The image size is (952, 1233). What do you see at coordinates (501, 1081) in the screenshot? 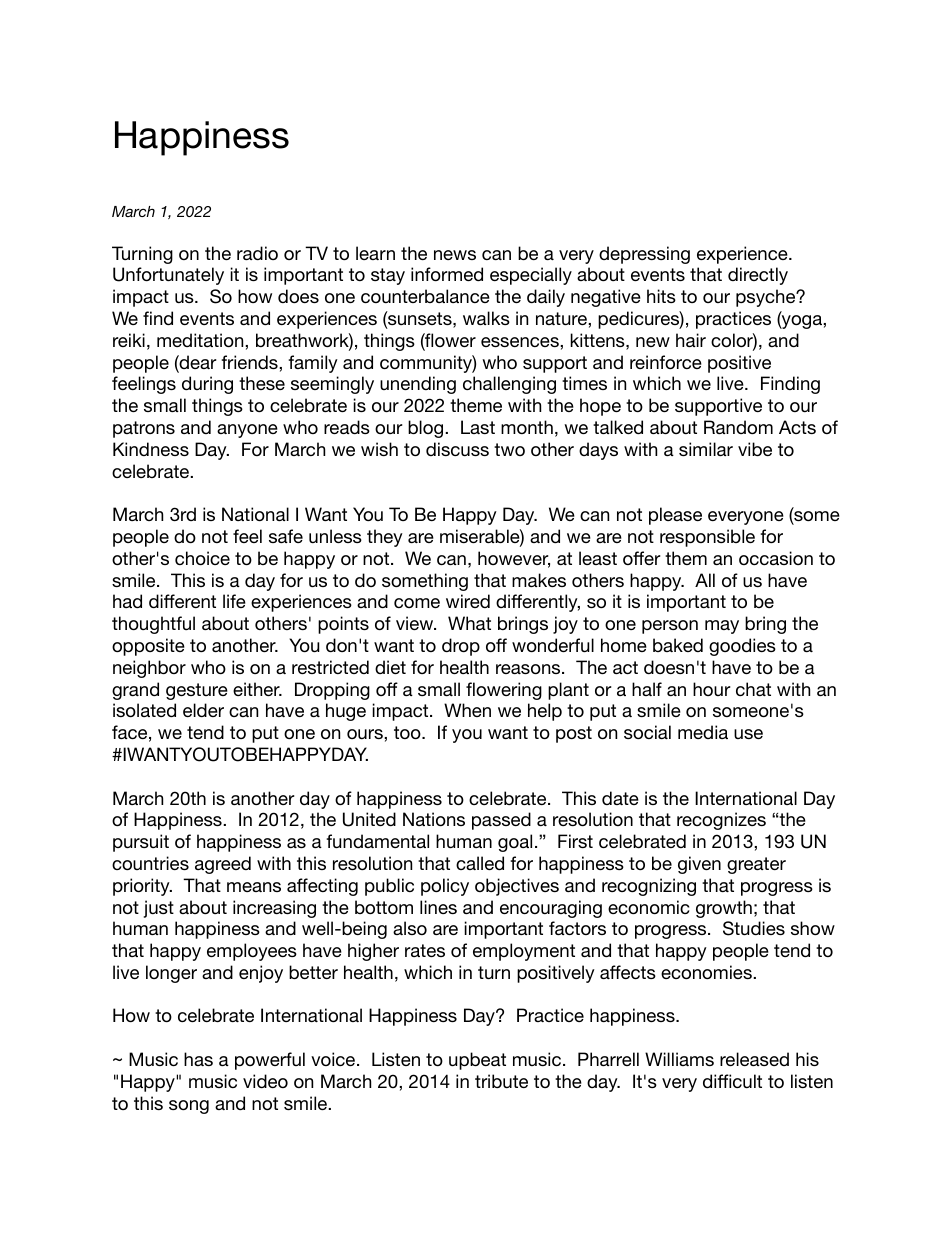
I see `tribute` at bounding box center [501, 1081].
